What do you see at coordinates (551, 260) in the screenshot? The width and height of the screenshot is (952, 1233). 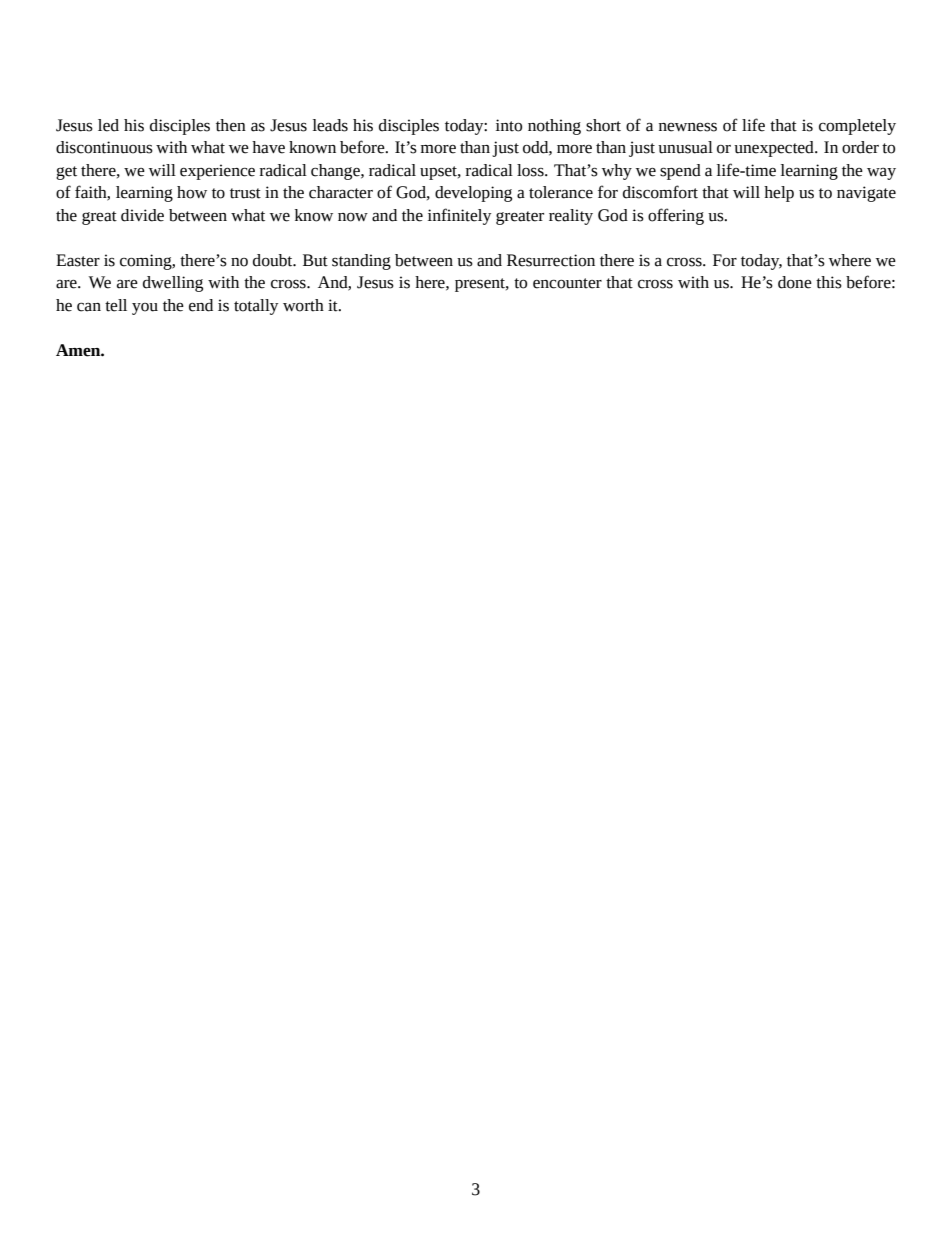 I see `Resurrection` at bounding box center [551, 260].
